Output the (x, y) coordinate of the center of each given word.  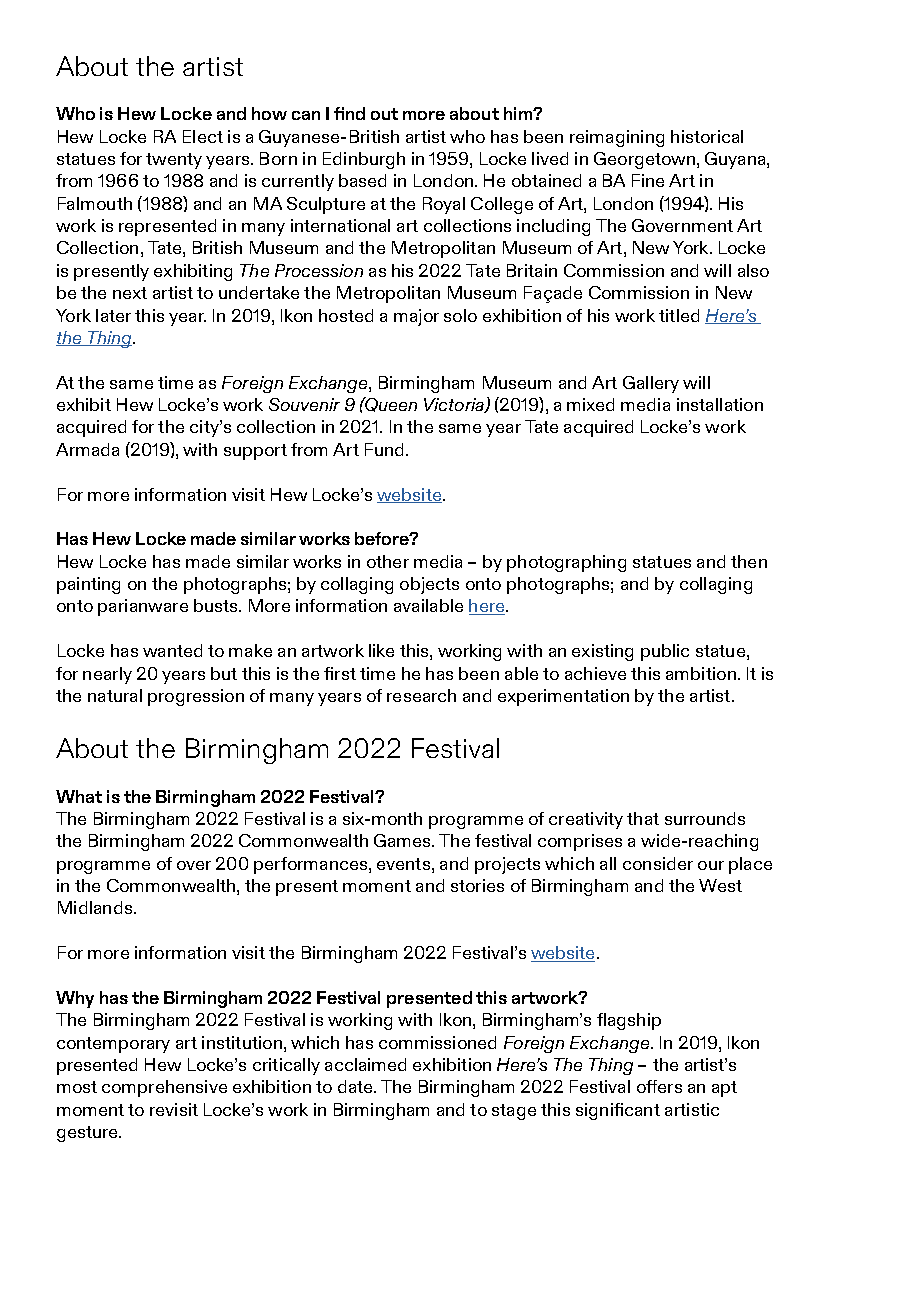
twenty (174, 161)
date (356, 1086)
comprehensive (164, 1088)
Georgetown (644, 160)
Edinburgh (364, 160)
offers (659, 1086)
